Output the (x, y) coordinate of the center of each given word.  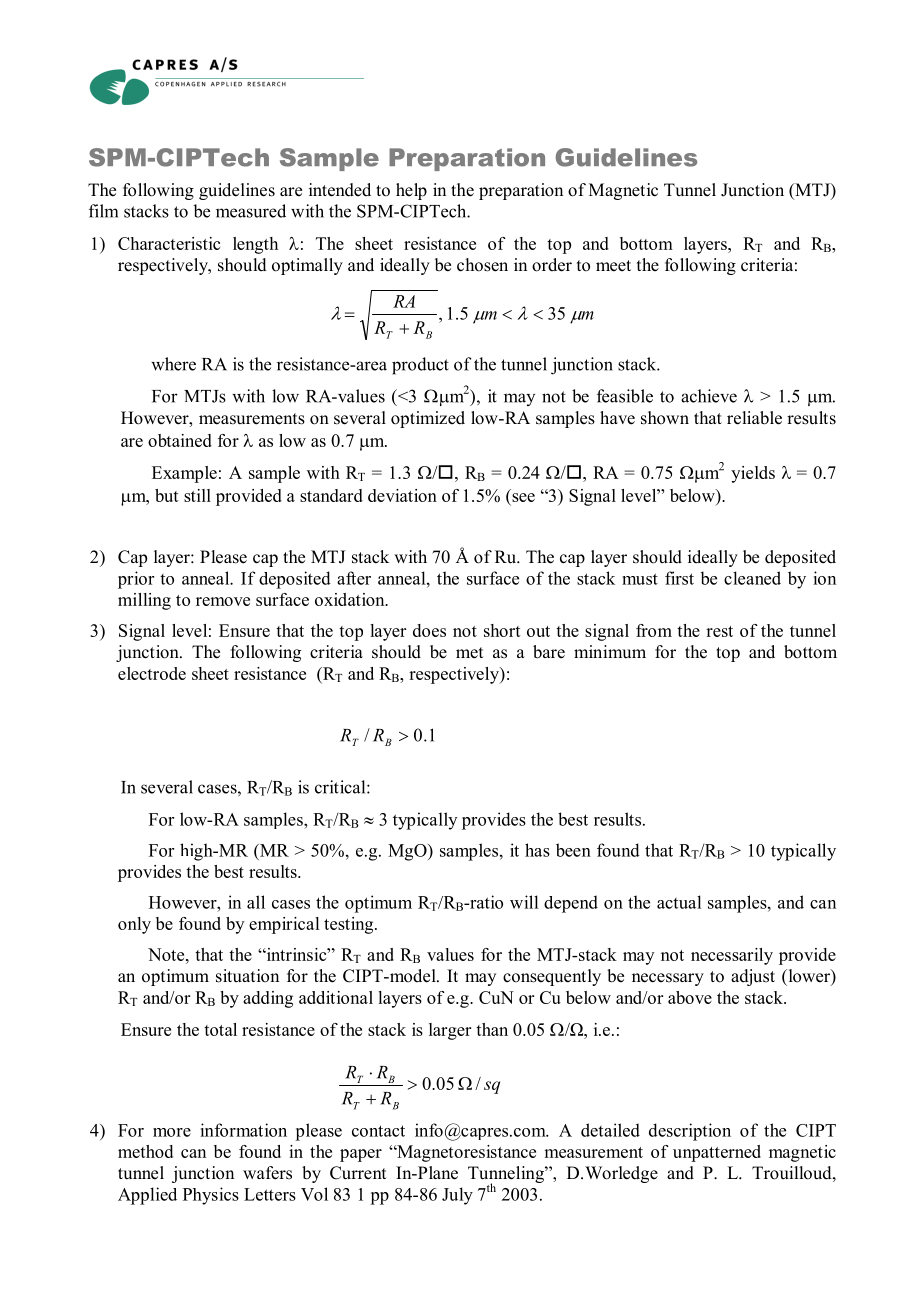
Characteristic (169, 243)
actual (679, 902)
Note (167, 954)
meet (613, 266)
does (429, 630)
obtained (180, 440)
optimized (428, 419)
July (457, 1196)
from (654, 630)
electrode (152, 673)
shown (665, 418)
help (411, 191)
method (145, 1151)
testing (350, 925)
